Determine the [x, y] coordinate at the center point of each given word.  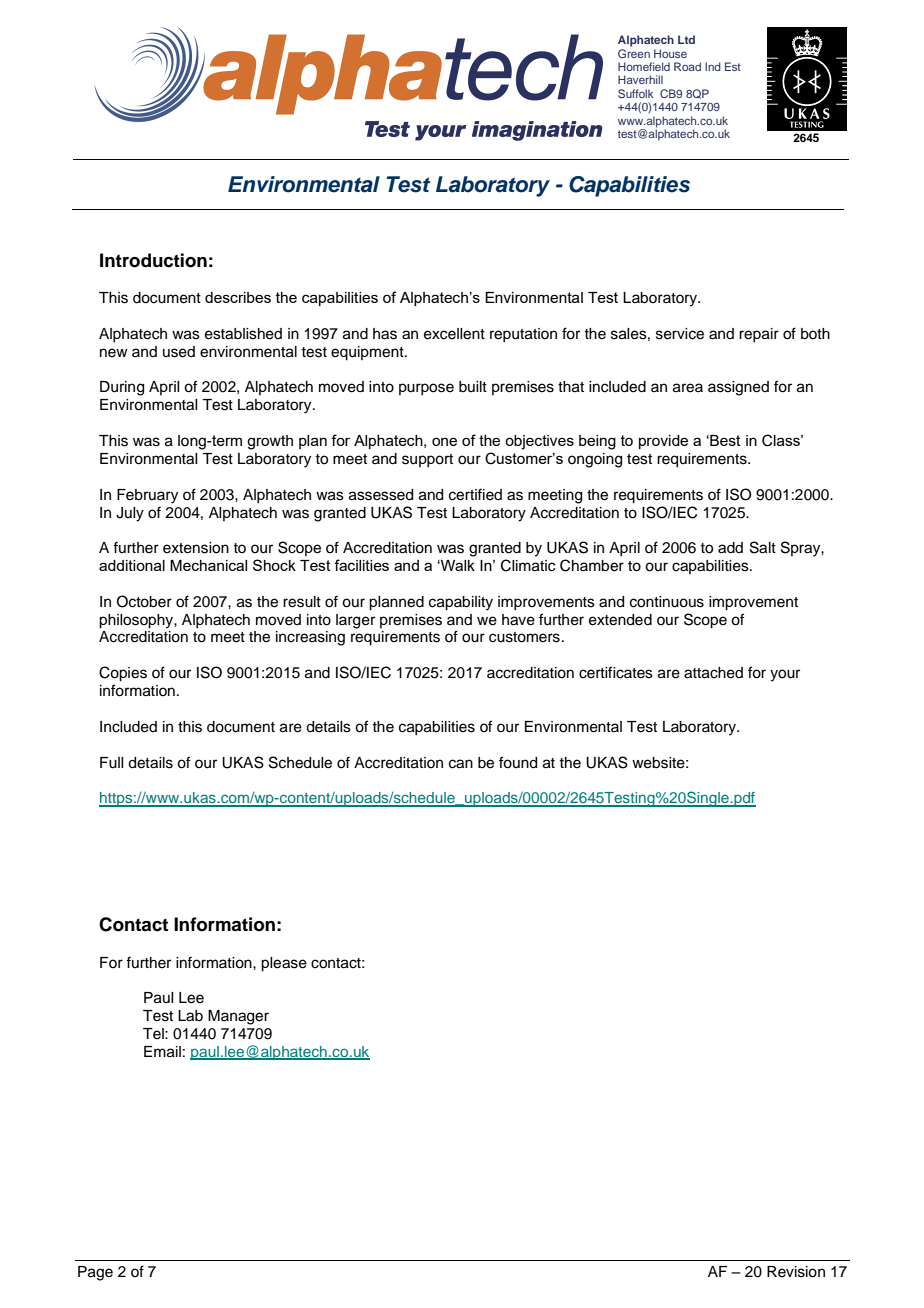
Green [634, 52]
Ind [713, 66]
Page [95, 1273]
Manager [238, 1017]
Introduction [153, 260]
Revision [796, 1272]
